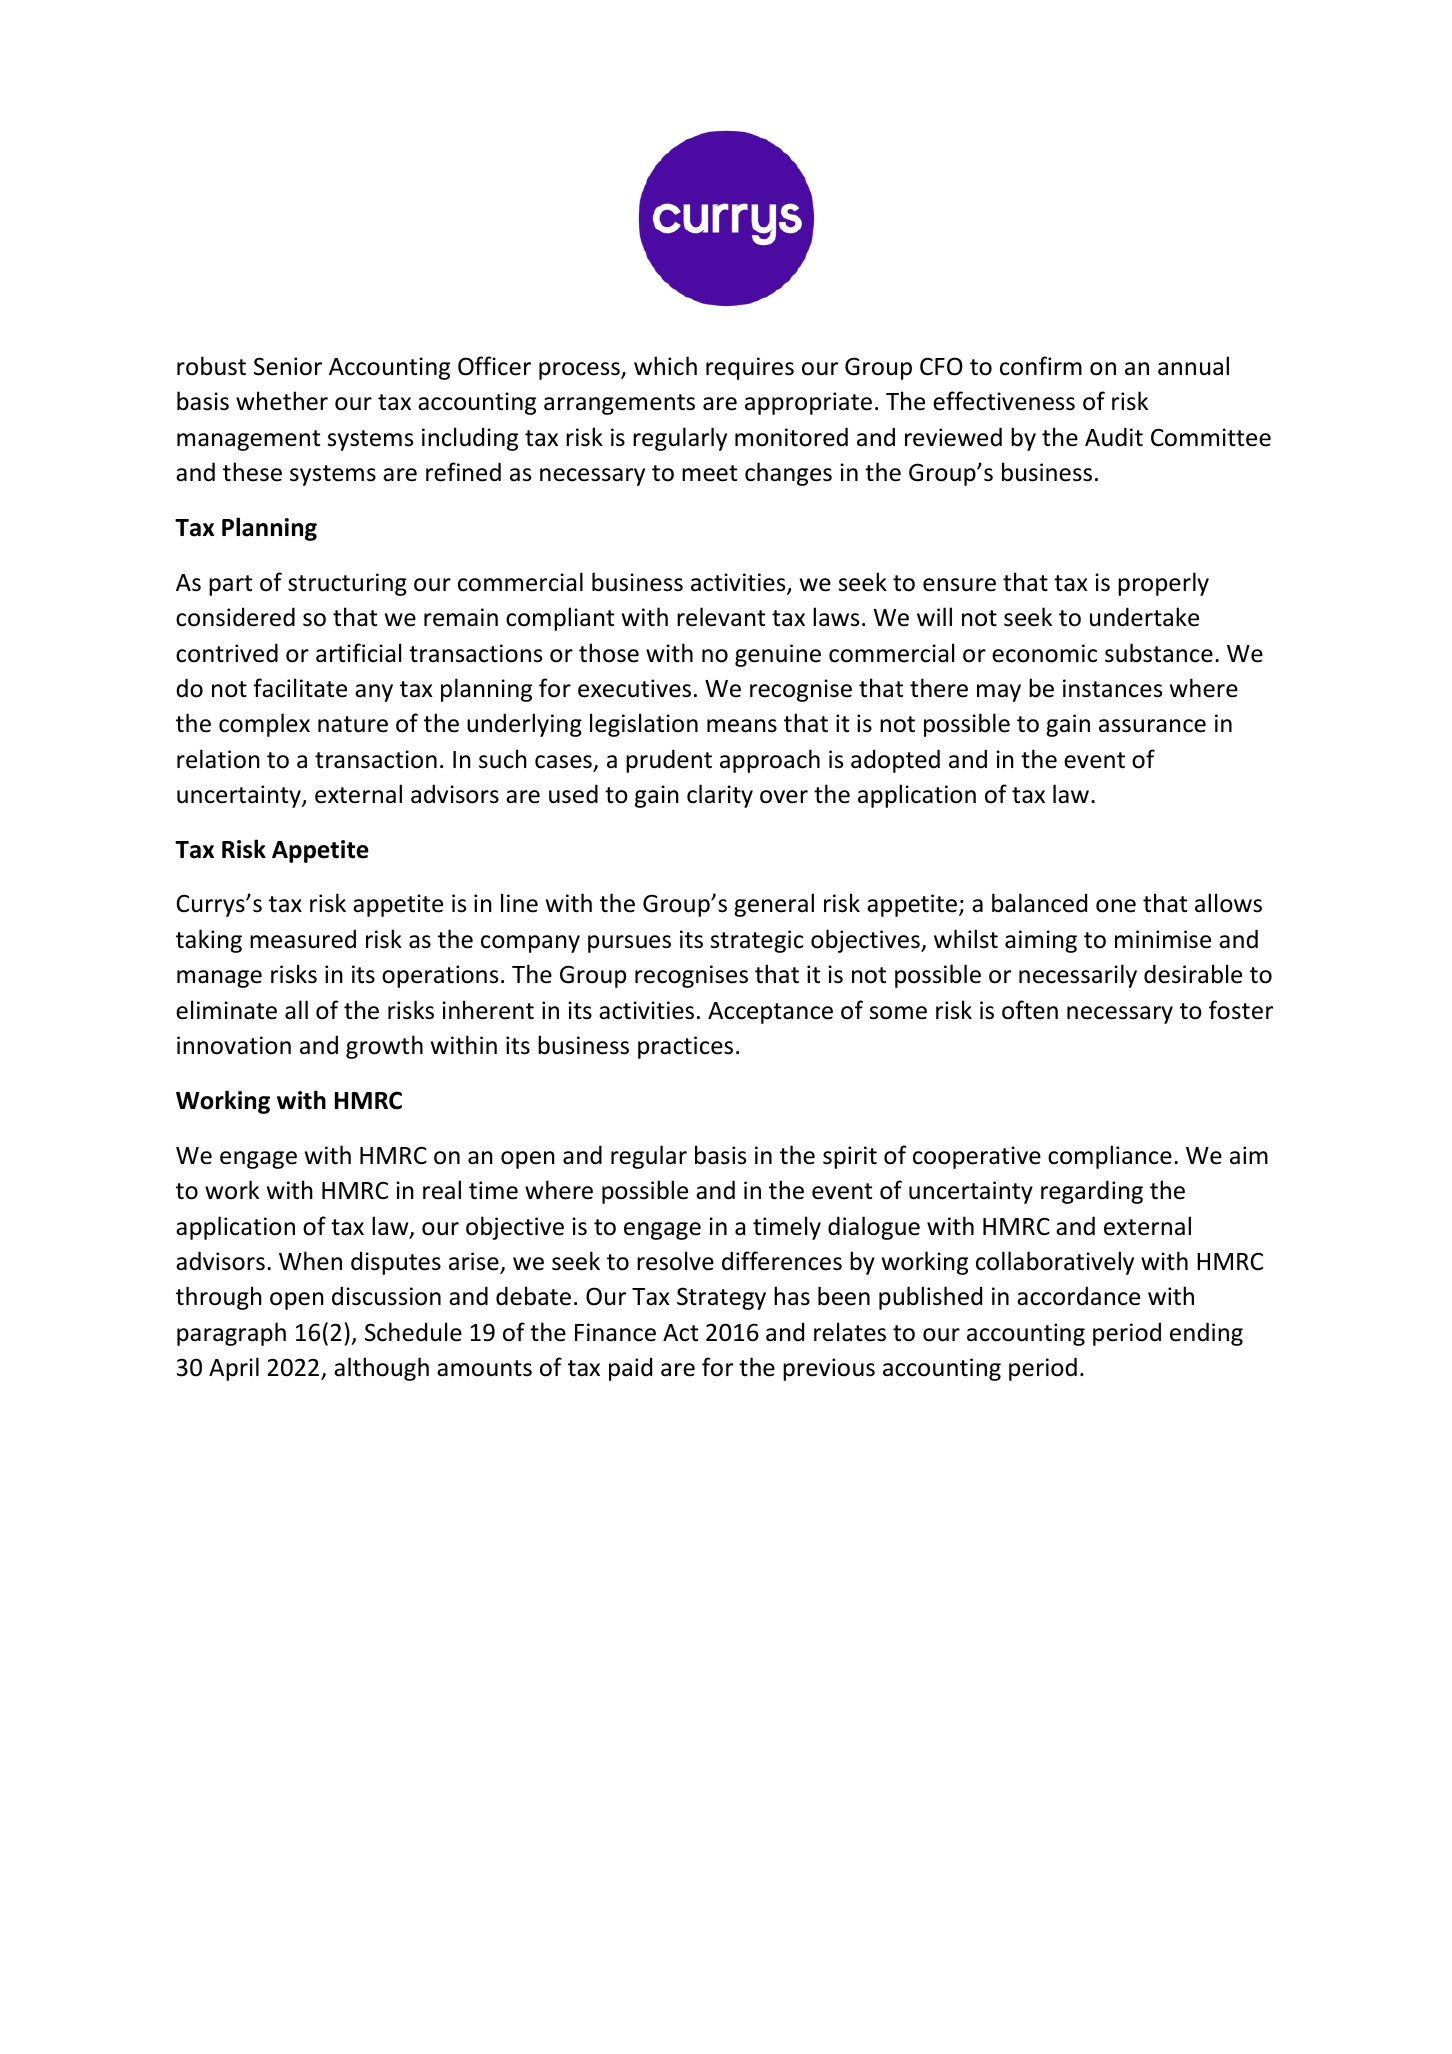 Image resolution: width=1452 pixels, height=2054 pixels. I want to click on Audit, so click(1114, 437).
